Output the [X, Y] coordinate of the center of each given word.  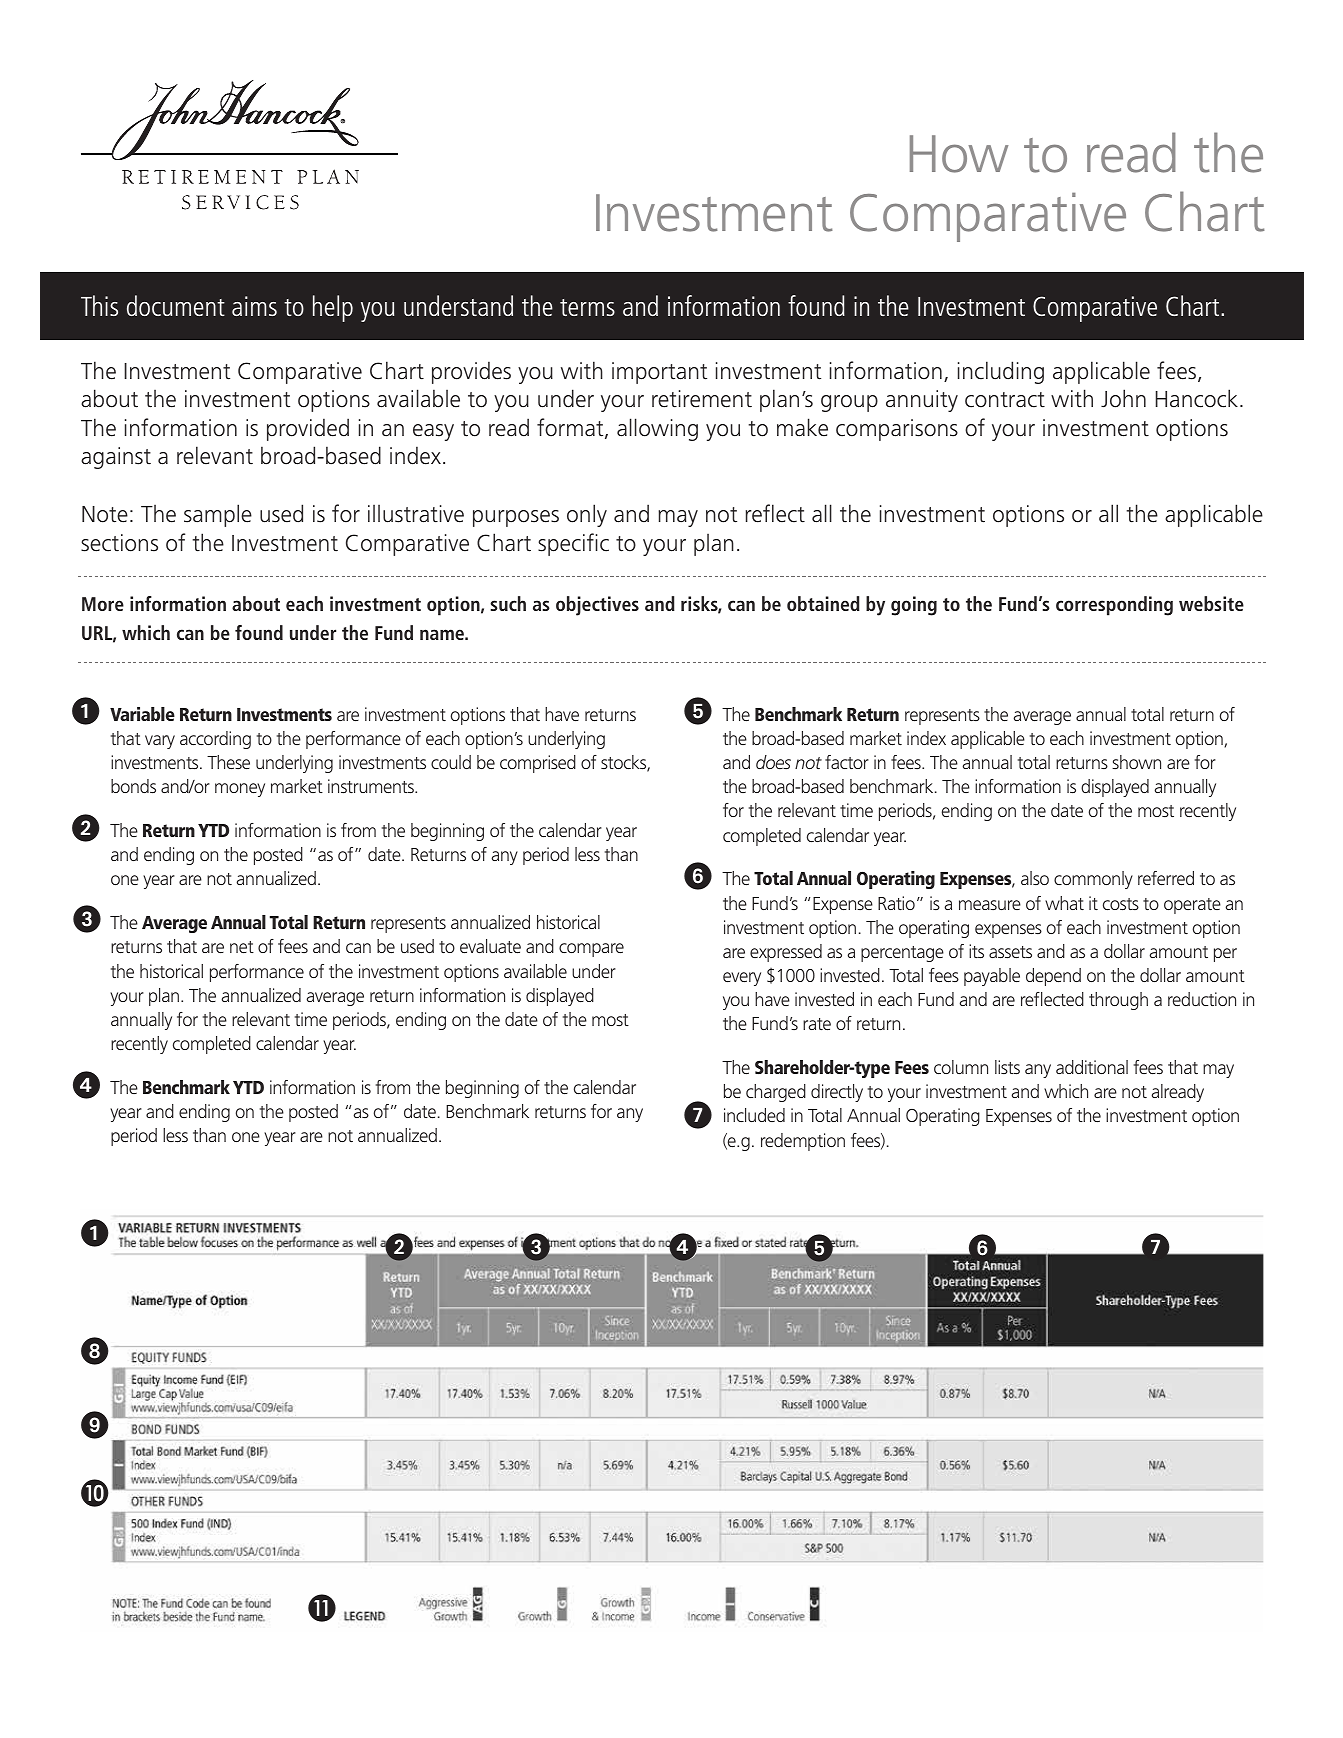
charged [776, 1093]
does [773, 762]
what [1064, 903]
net [242, 947]
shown [1136, 762]
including [1001, 372]
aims [254, 306]
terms [587, 307]
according [215, 740]
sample [218, 515]
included [754, 1115]
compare [591, 950]
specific [573, 544]
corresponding [1114, 606]
